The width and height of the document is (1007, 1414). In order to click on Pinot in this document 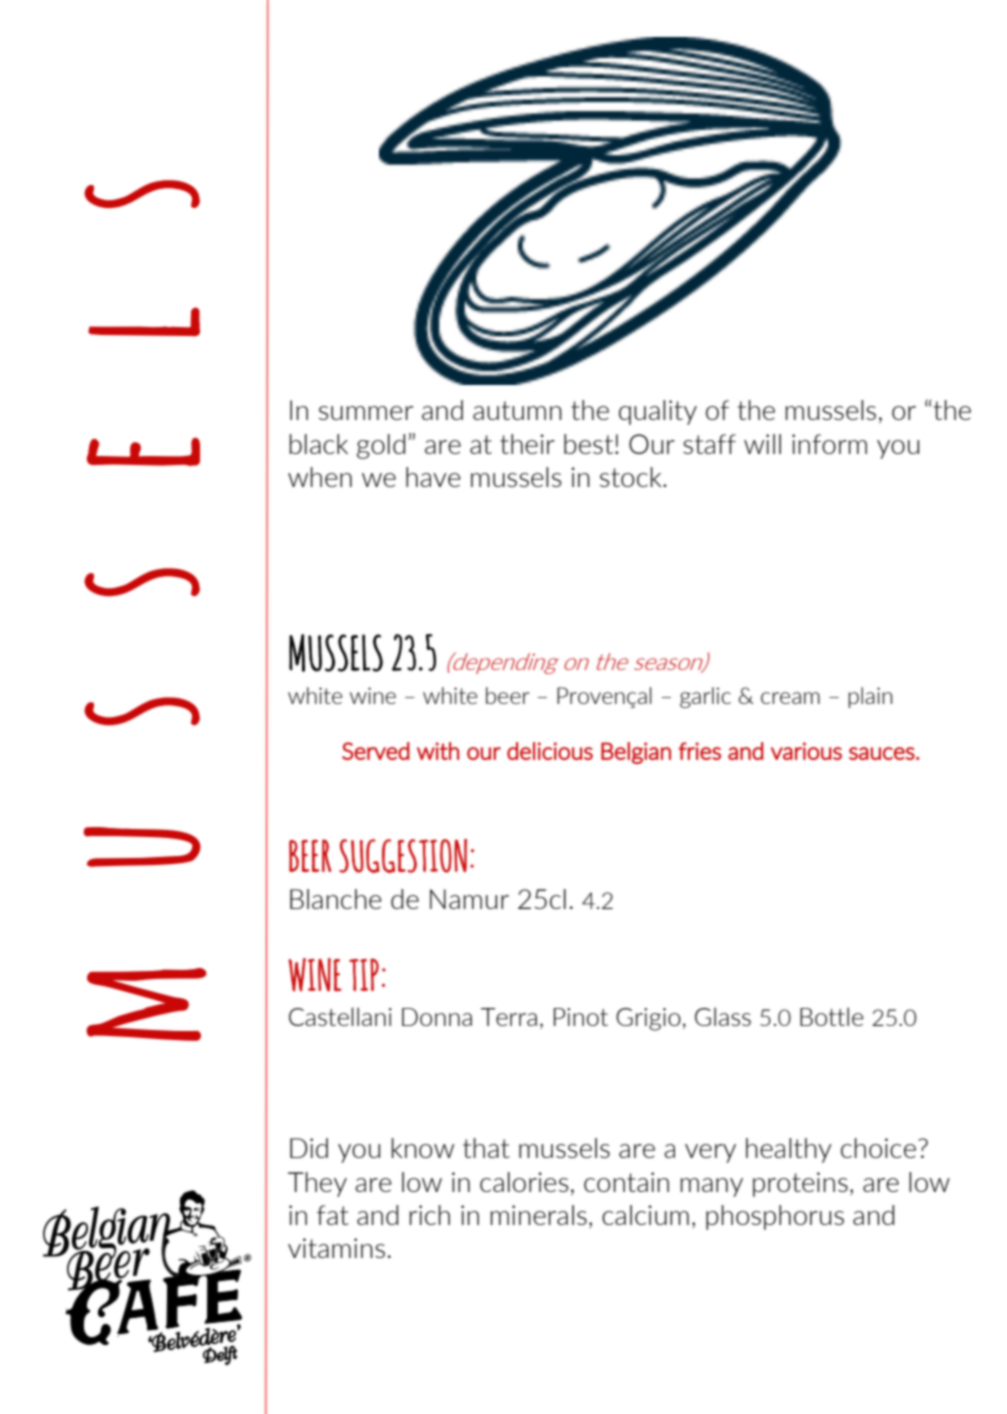, I will do `click(581, 1017)`.
